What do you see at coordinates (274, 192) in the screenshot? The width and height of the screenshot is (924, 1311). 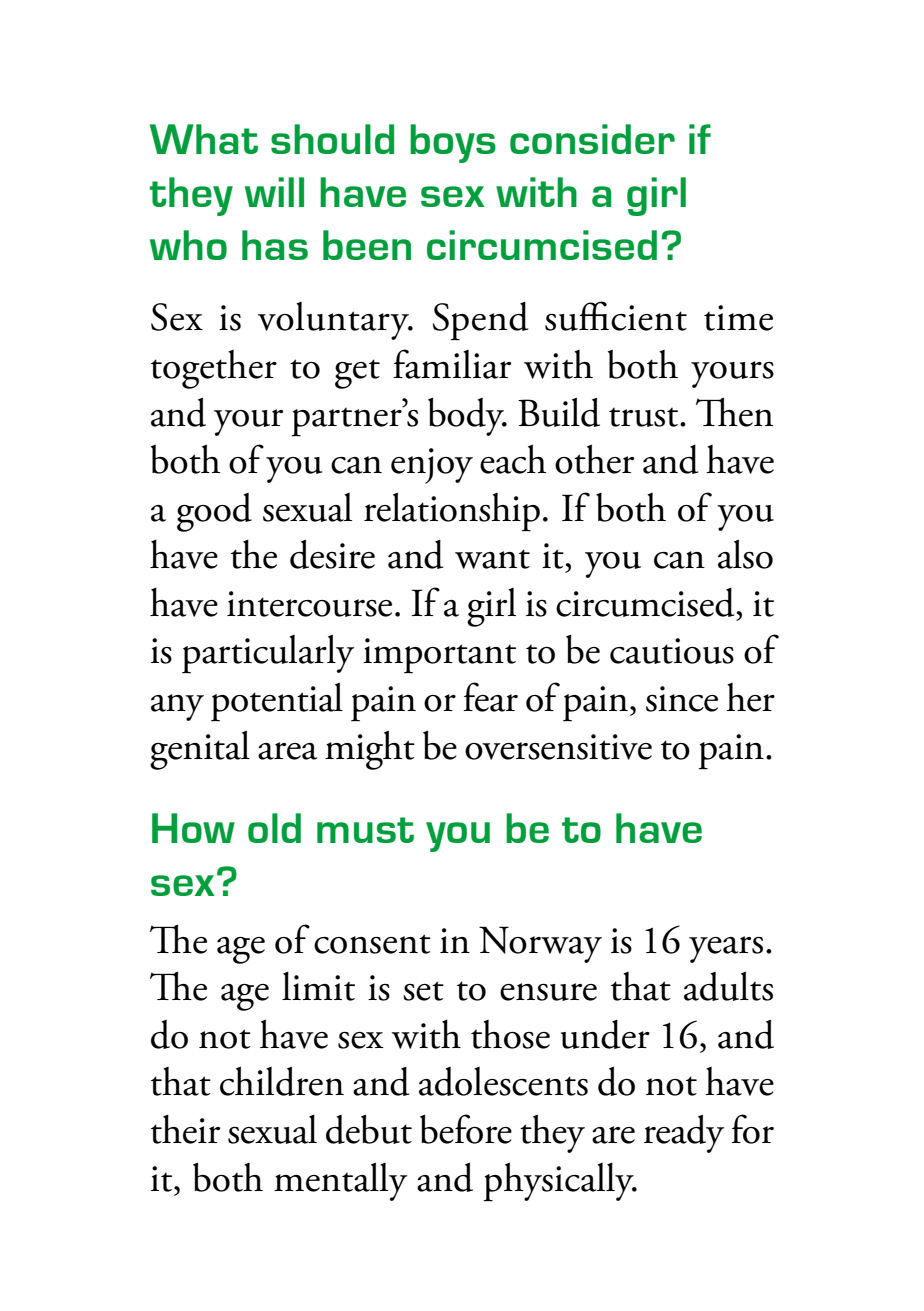 I see `will` at bounding box center [274, 192].
